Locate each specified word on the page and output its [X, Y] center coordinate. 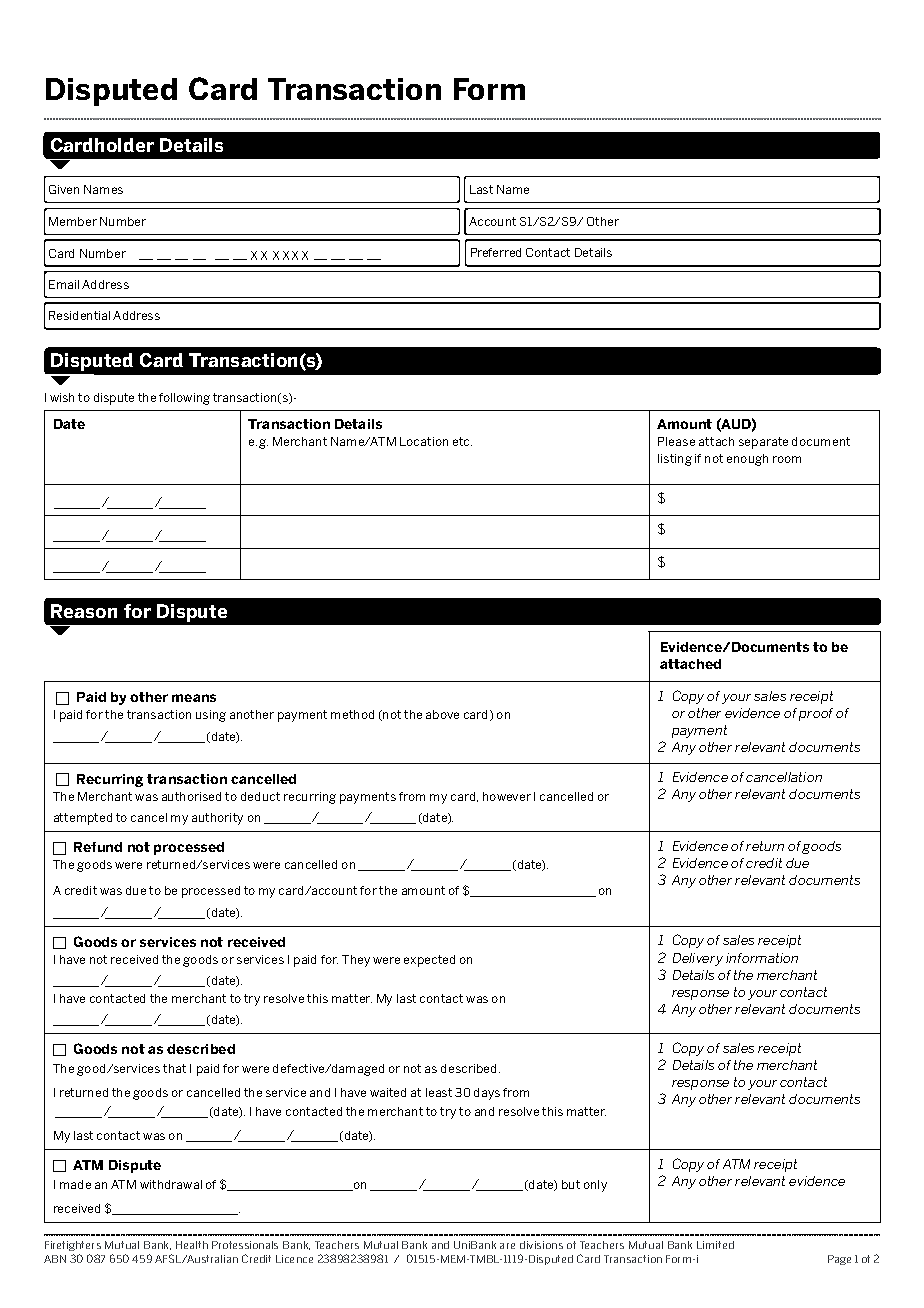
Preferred [496, 252]
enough [747, 460]
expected [429, 961]
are [507, 1246]
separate [763, 443]
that [174, 1068]
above [442, 714]
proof [816, 714]
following [184, 399]
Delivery [698, 959]
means [194, 698]
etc [462, 441]
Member [73, 221]
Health [192, 1245]
